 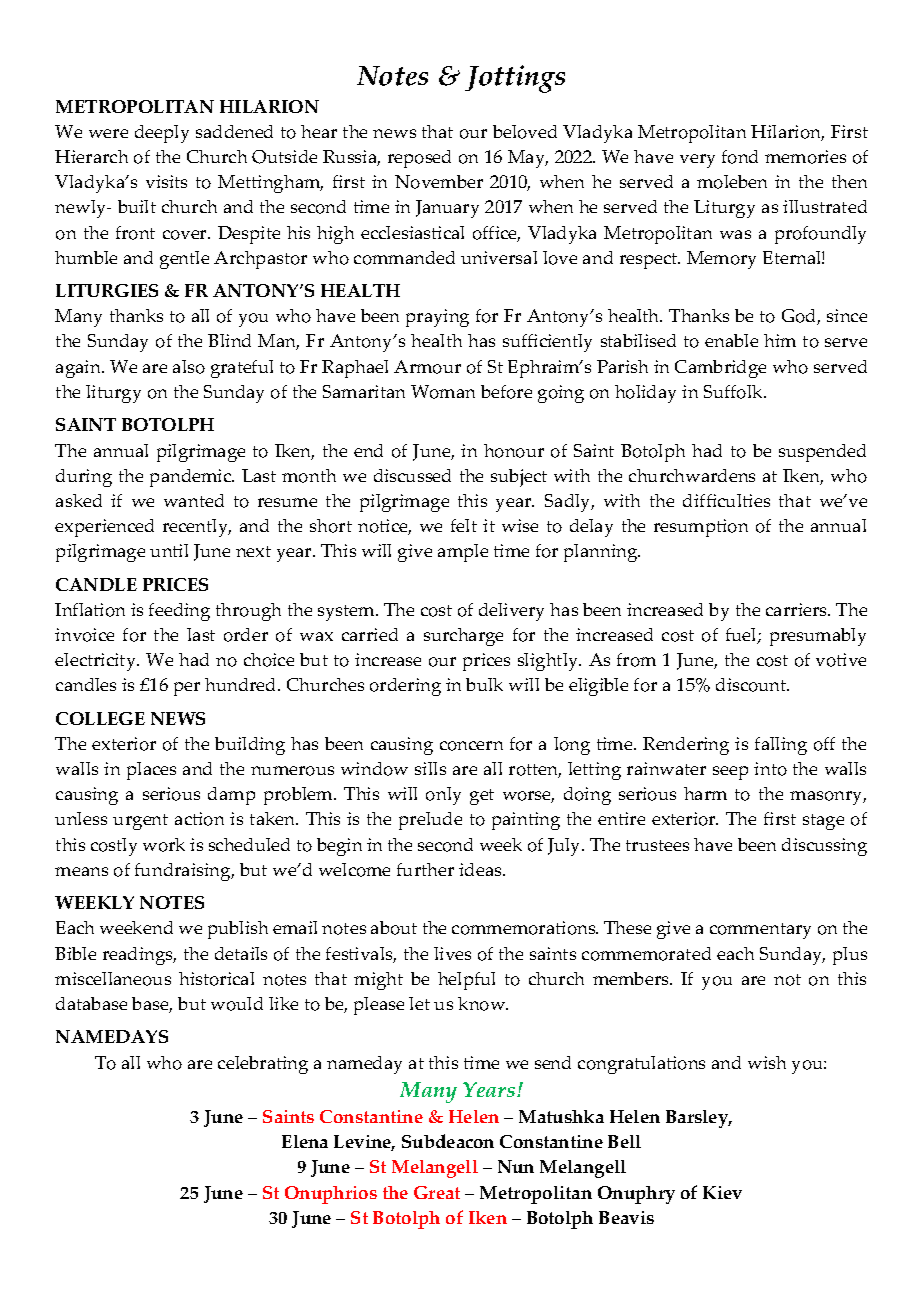 What do you see at coordinates (740, 157) in the page?
I see `fond` at bounding box center [740, 157].
